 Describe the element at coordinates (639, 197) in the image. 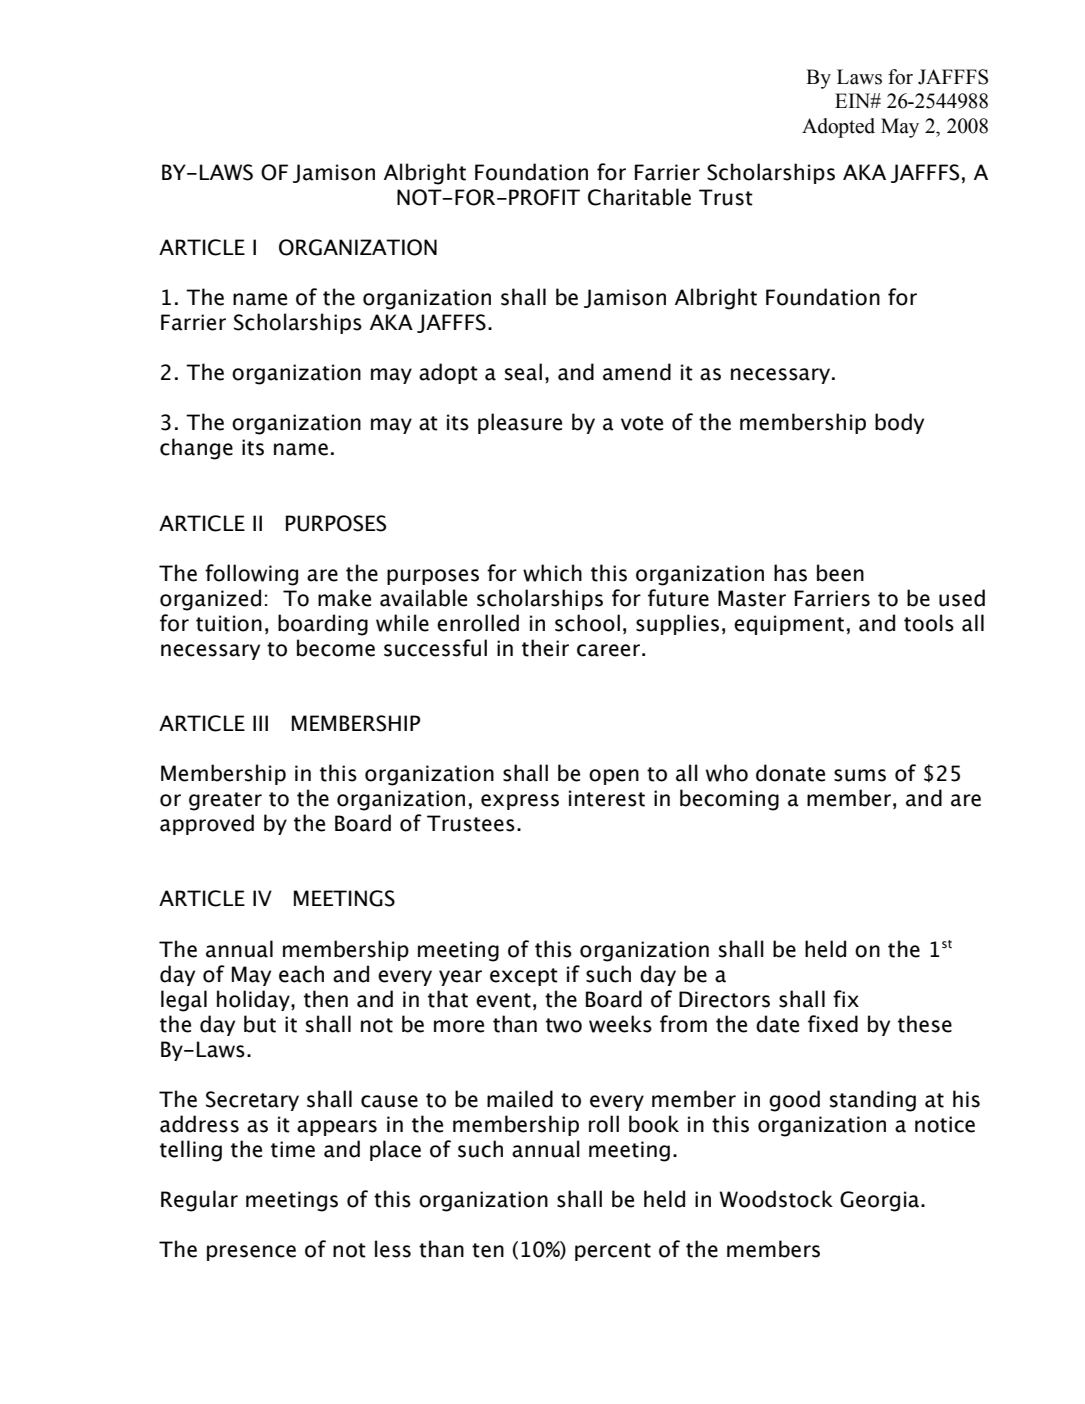

I see `Charitable` at that location.
